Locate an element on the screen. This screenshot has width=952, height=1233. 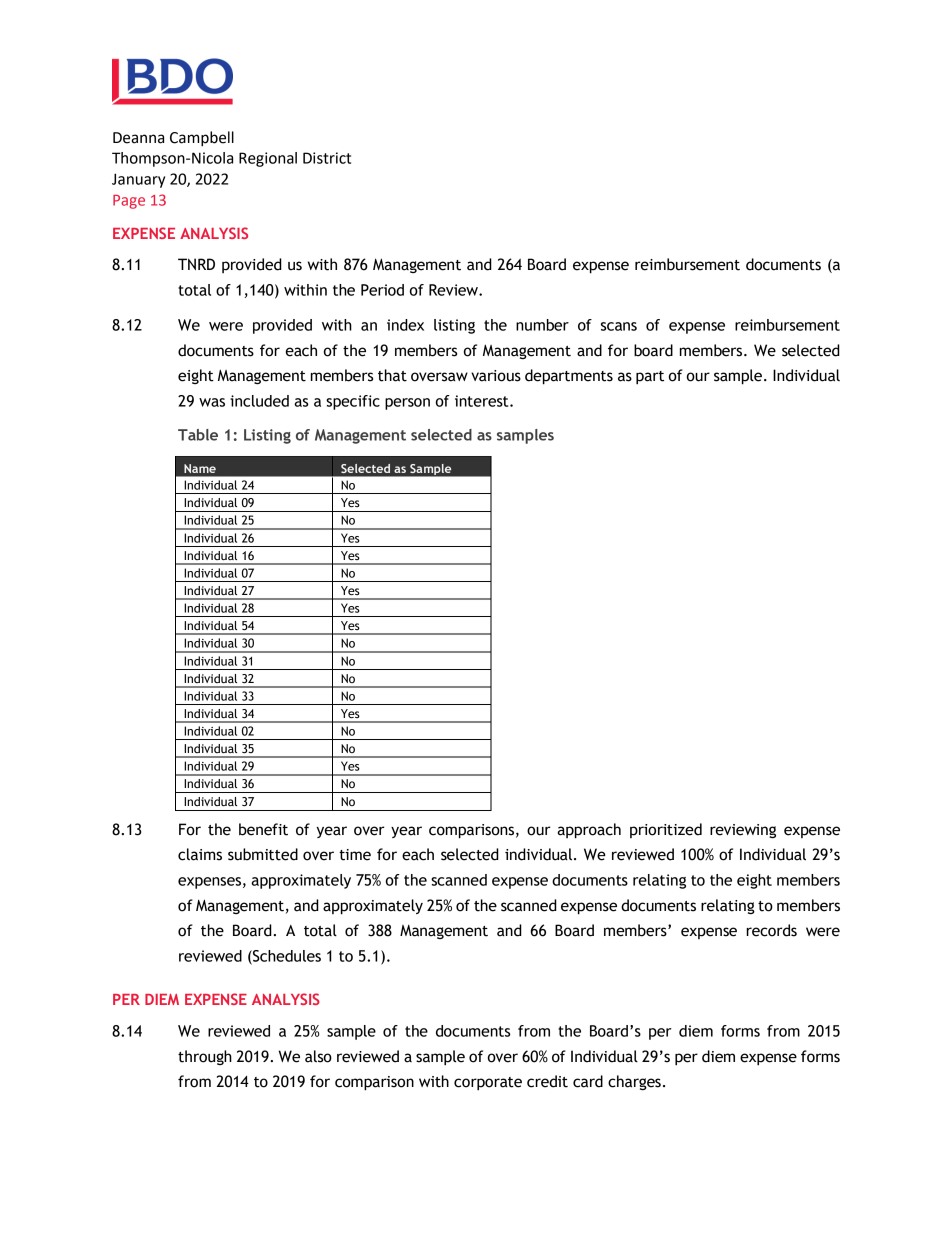
Name is located at coordinates (200, 468).
